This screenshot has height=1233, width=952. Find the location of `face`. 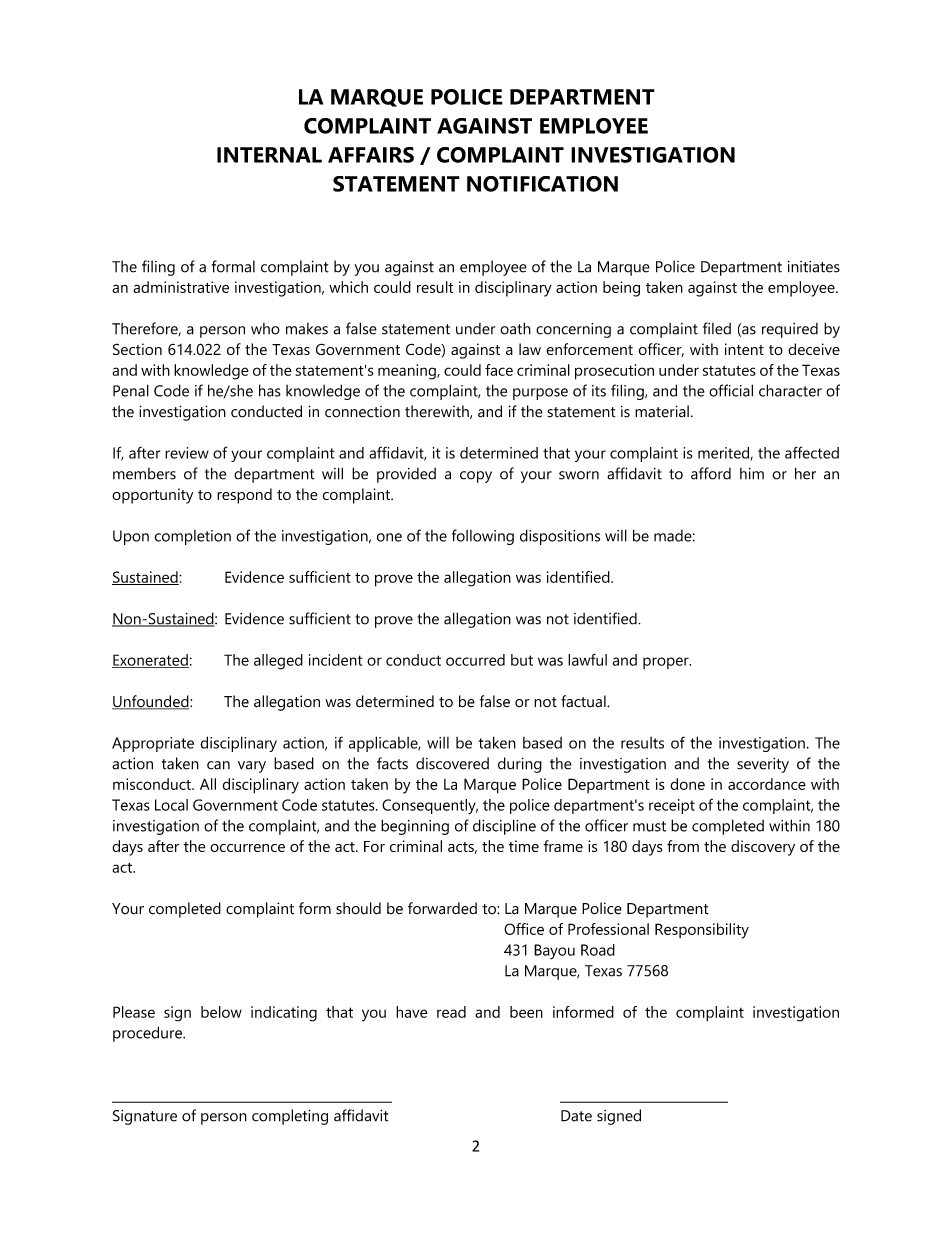

face is located at coordinates (499, 370).
